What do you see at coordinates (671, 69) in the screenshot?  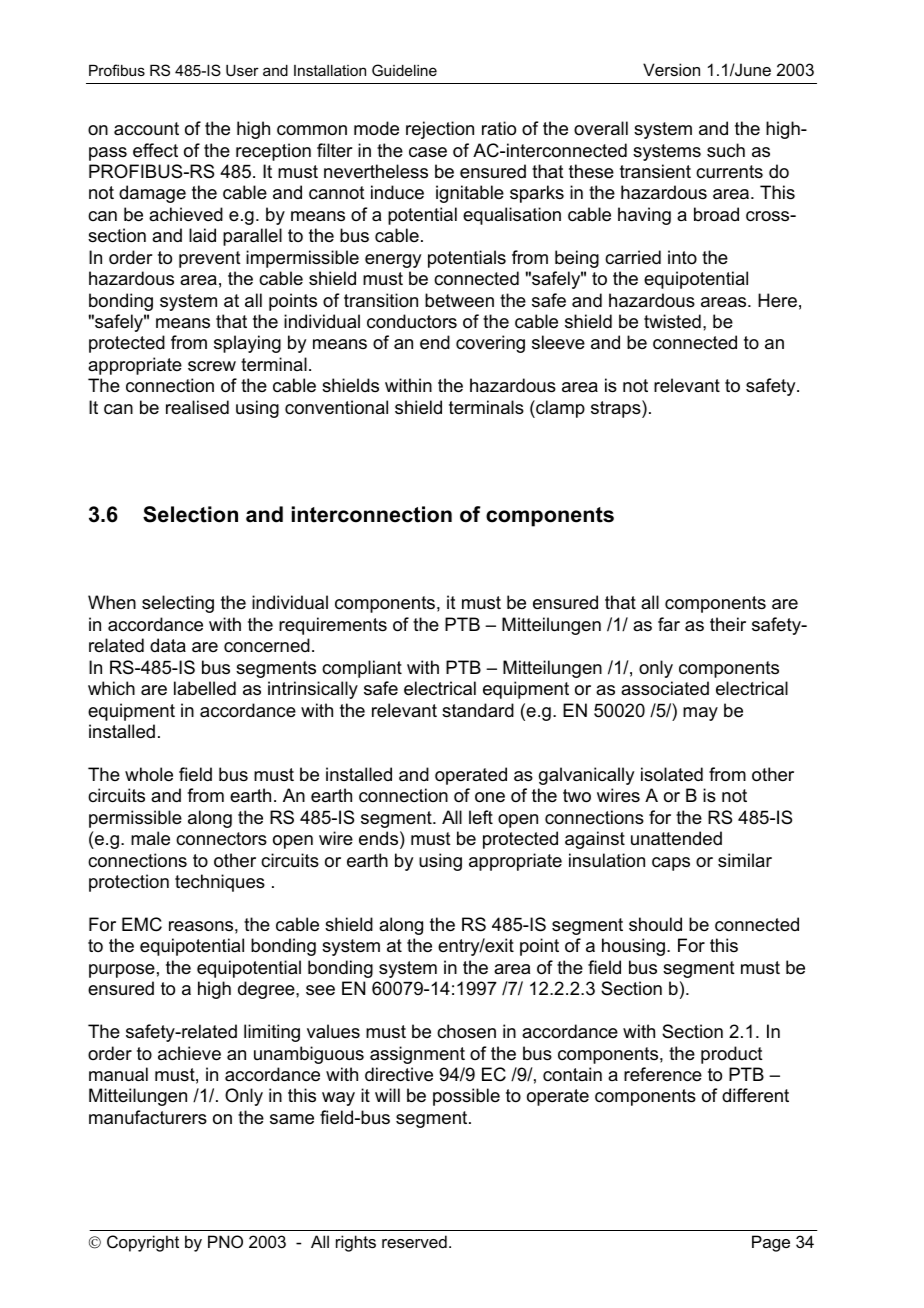 I see `Version` at bounding box center [671, 69].
